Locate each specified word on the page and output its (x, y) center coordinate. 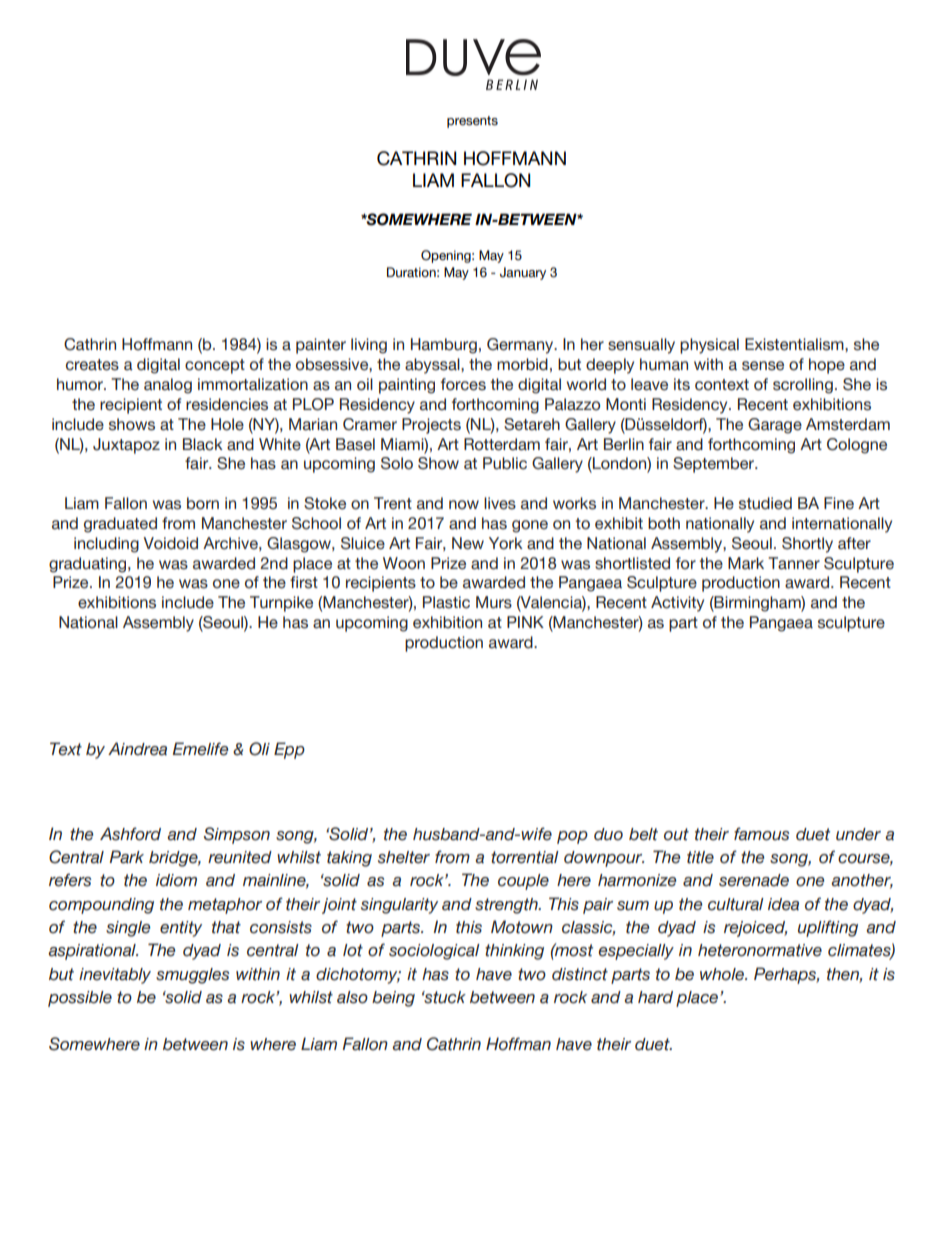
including (106, 545)
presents (472, 122)
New (468, 543)
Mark (746, 563)
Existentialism (795, 344)
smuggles (192, 976)
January (523, 273)
